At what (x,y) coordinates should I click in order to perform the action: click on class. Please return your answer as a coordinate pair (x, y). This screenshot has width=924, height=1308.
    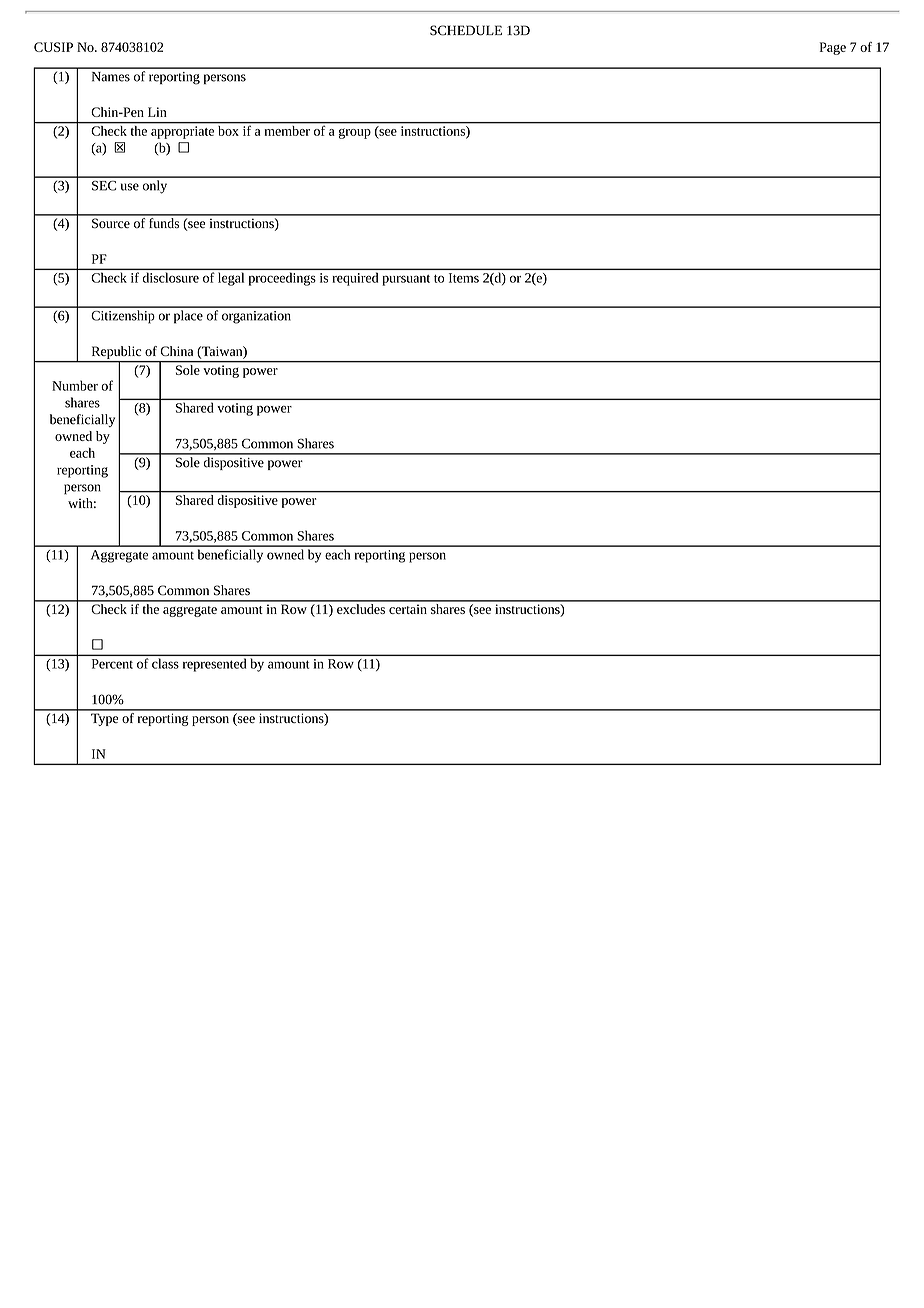
    Looking at the image, I should click on (165, 664).
